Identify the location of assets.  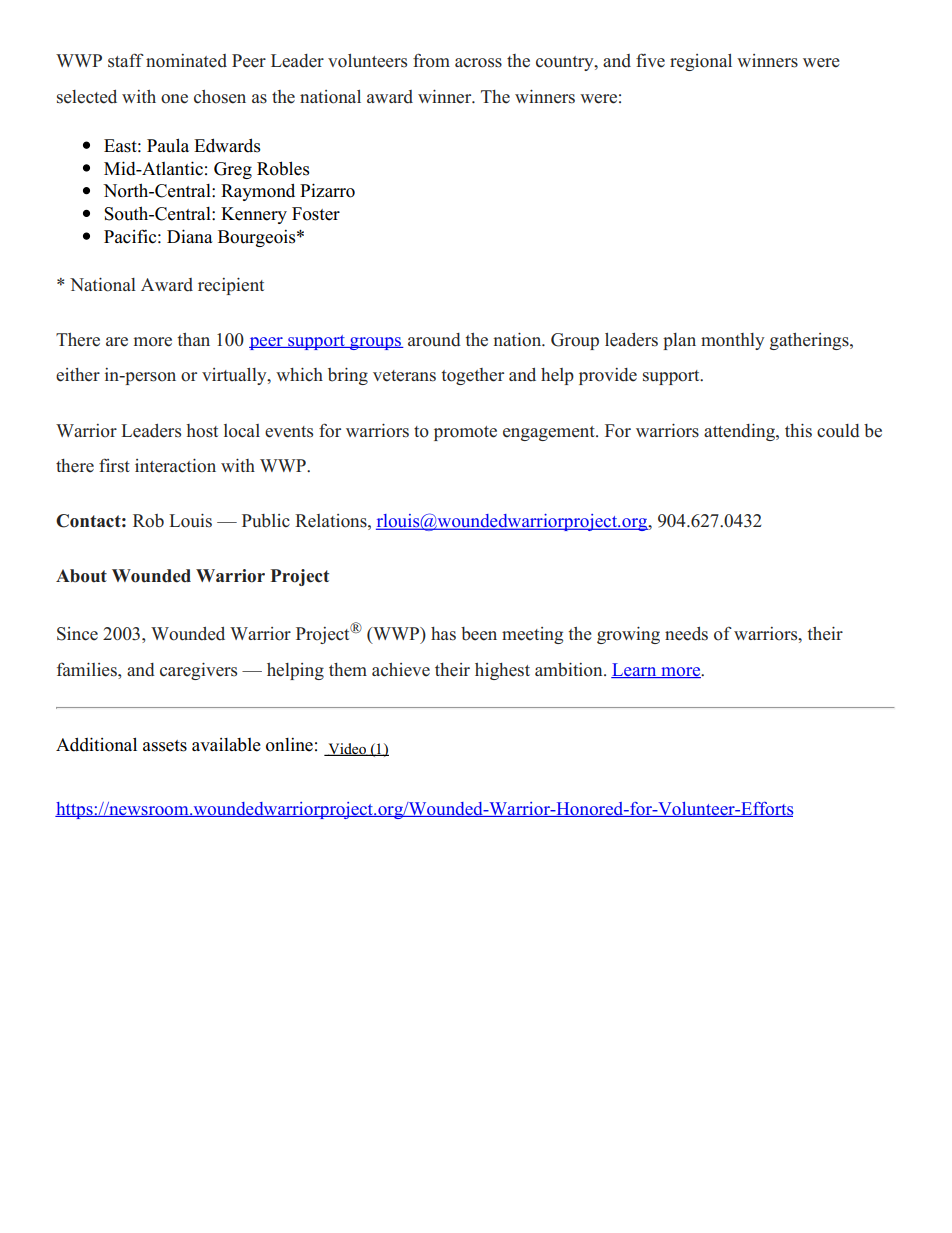
(165, 746).
